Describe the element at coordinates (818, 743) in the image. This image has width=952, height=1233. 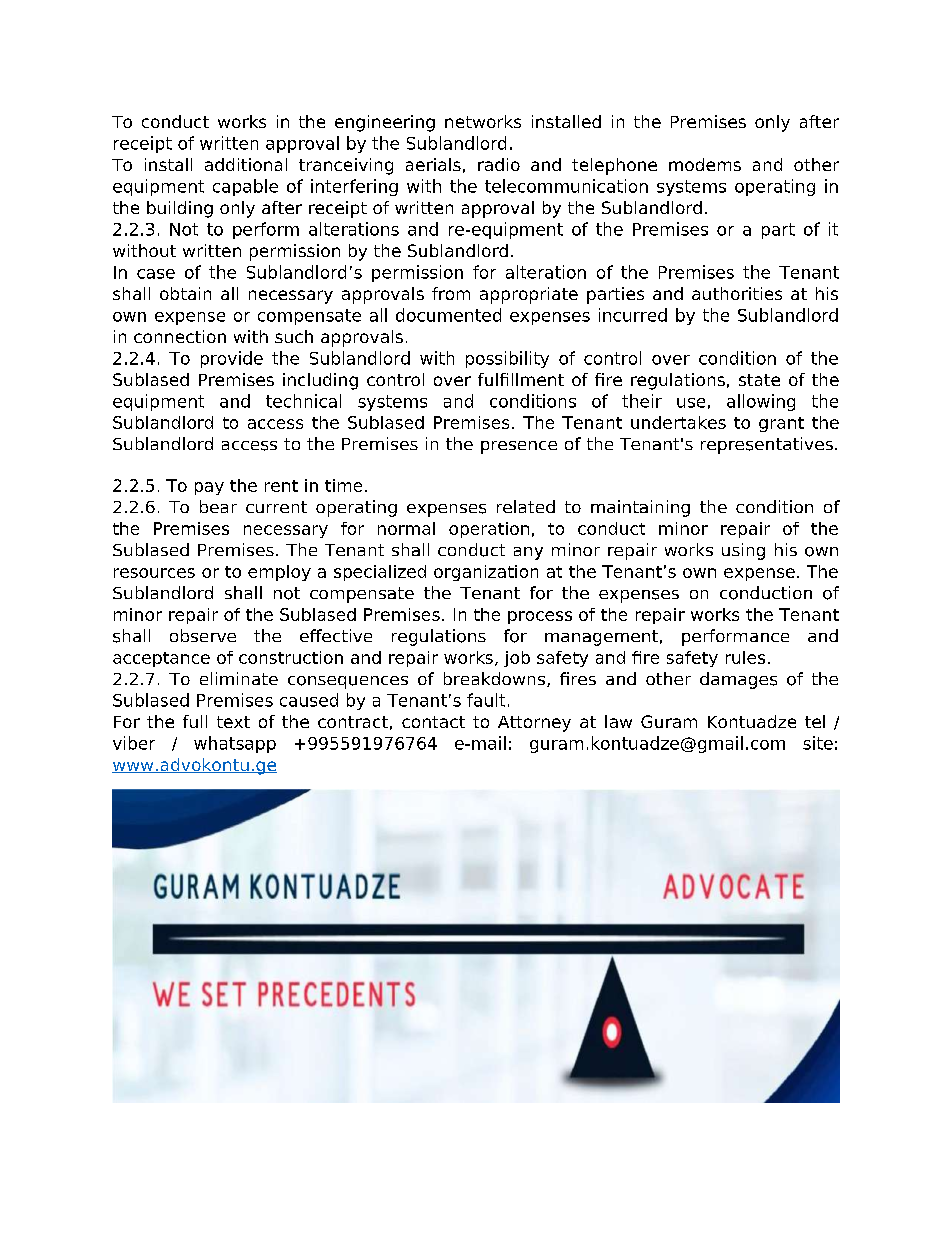
I see `site` at that location.
